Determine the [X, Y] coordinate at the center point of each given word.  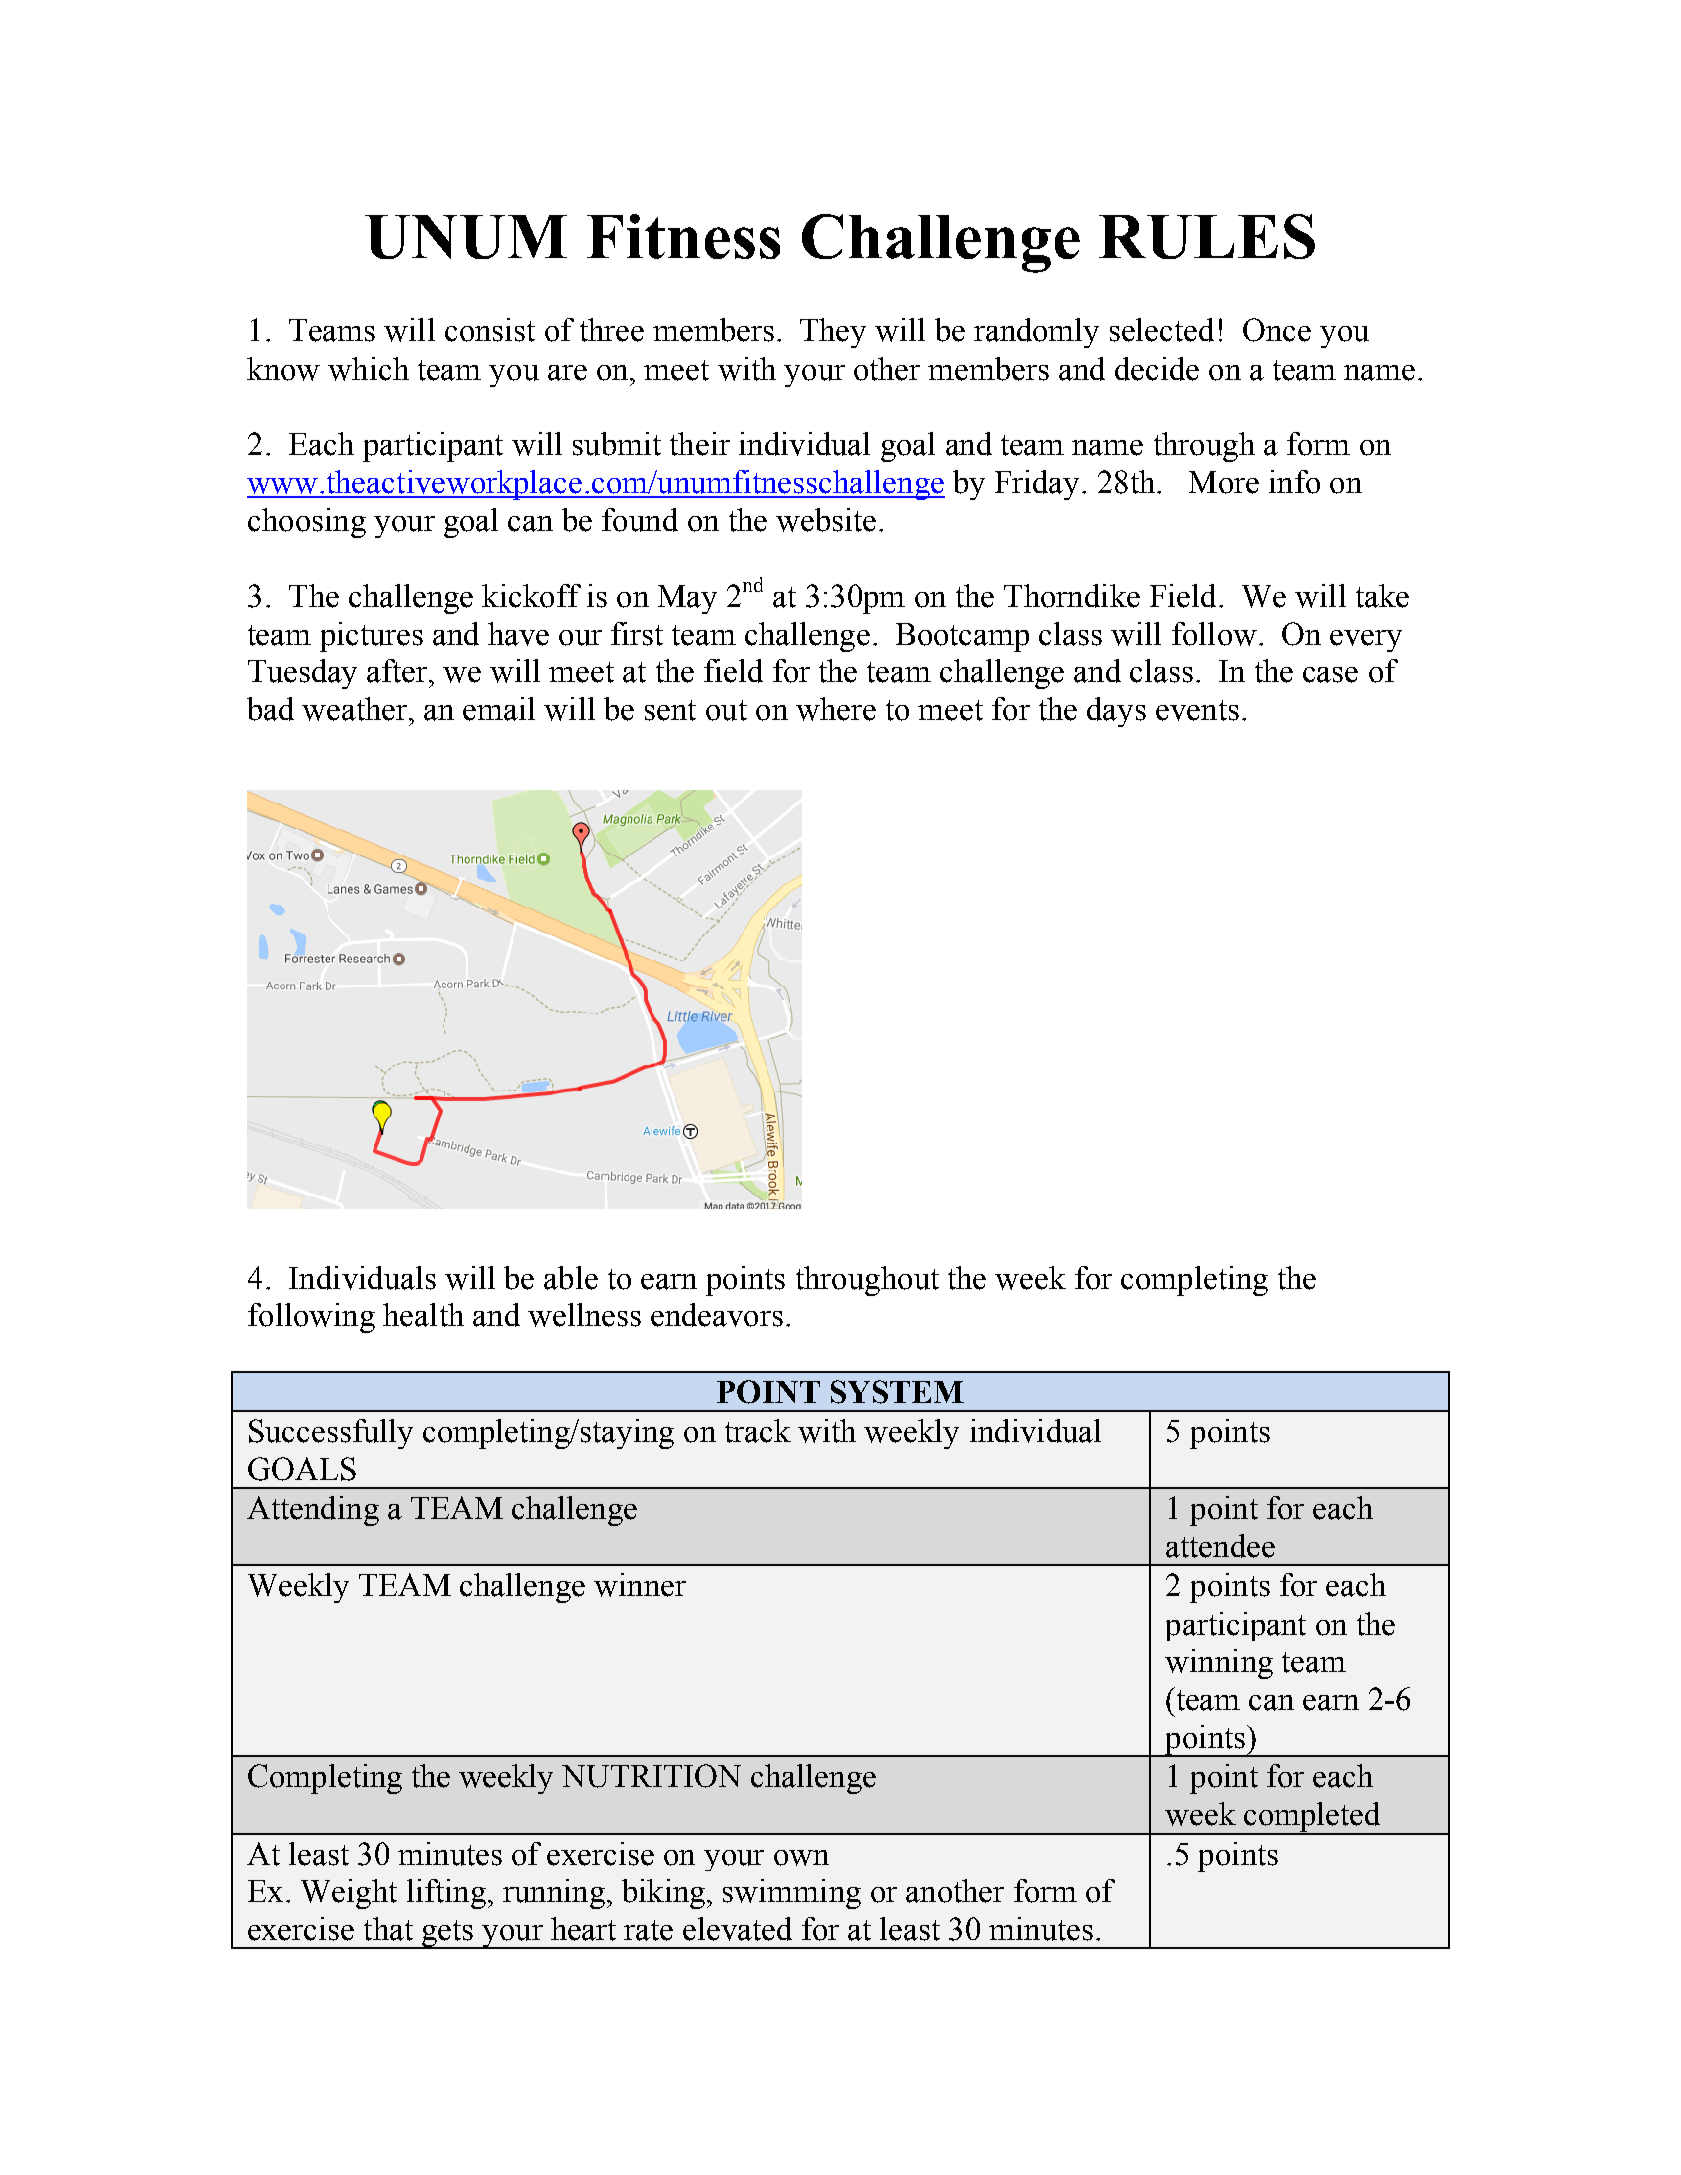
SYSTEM [897, 1392]
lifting [446, 1894]
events [1197, 710]
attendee [1220, 1546]
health [423, 1315]
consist [490, 330]
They [833, 333]
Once [1277, 330]
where [836, 709]
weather [356, 709]
